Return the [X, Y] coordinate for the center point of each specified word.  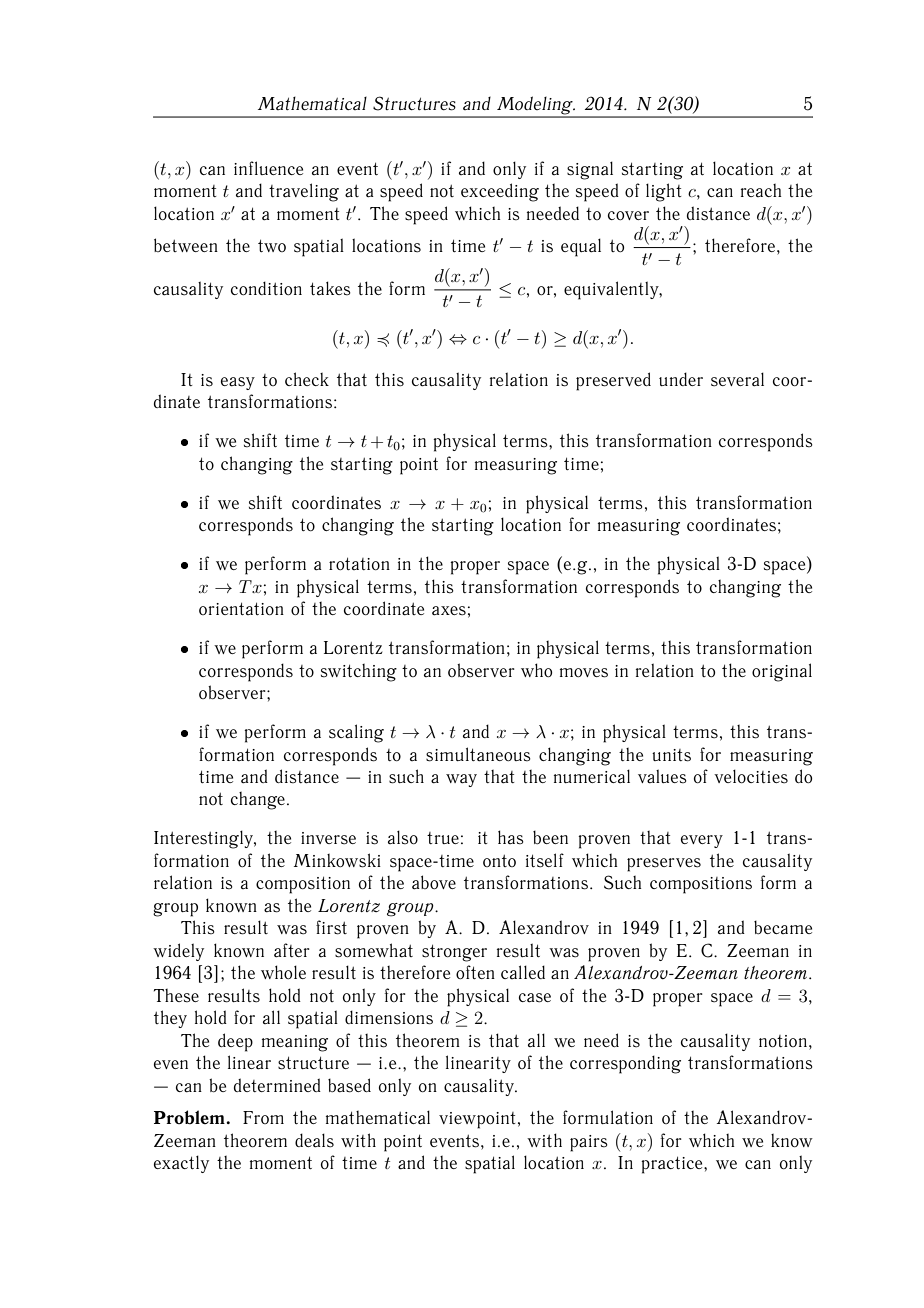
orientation [241, 608]
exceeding [500, 192]
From [263, 1117]
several [737, 379]
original [782, 672]
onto [499, 861]
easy [238, 383]
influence [268, 168]
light [664, 192]
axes [449, 611]
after [292, 950]
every [702, 841]
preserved [613, 381]
